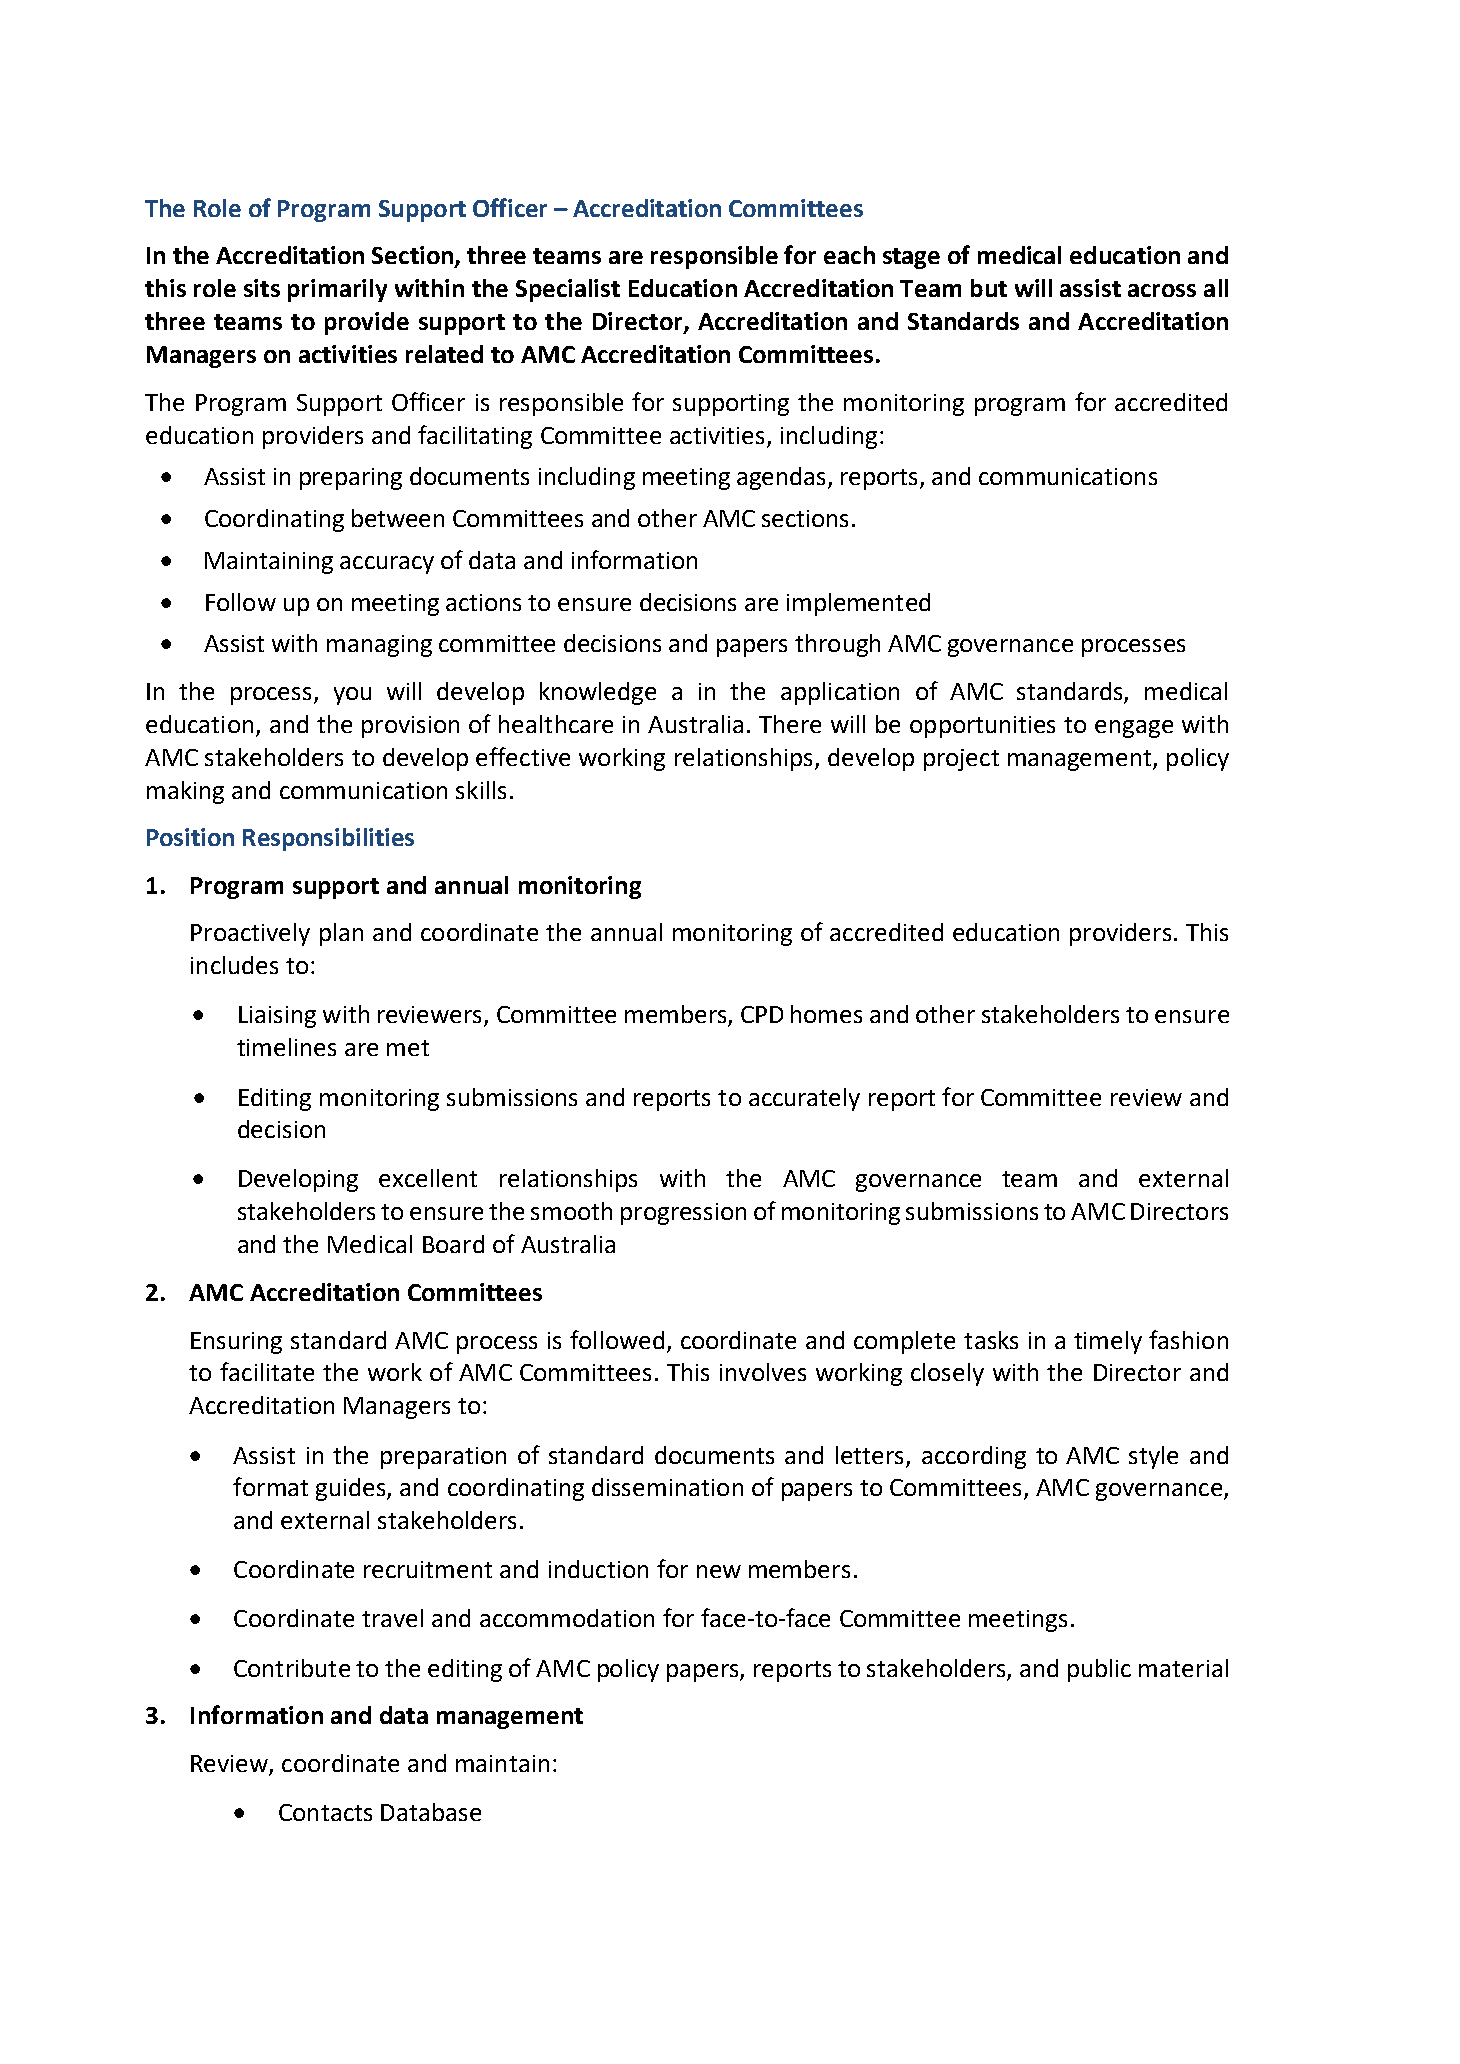  Describe the element at coordinates (1162, 290) in the screenshot. I see `across` at that location.
